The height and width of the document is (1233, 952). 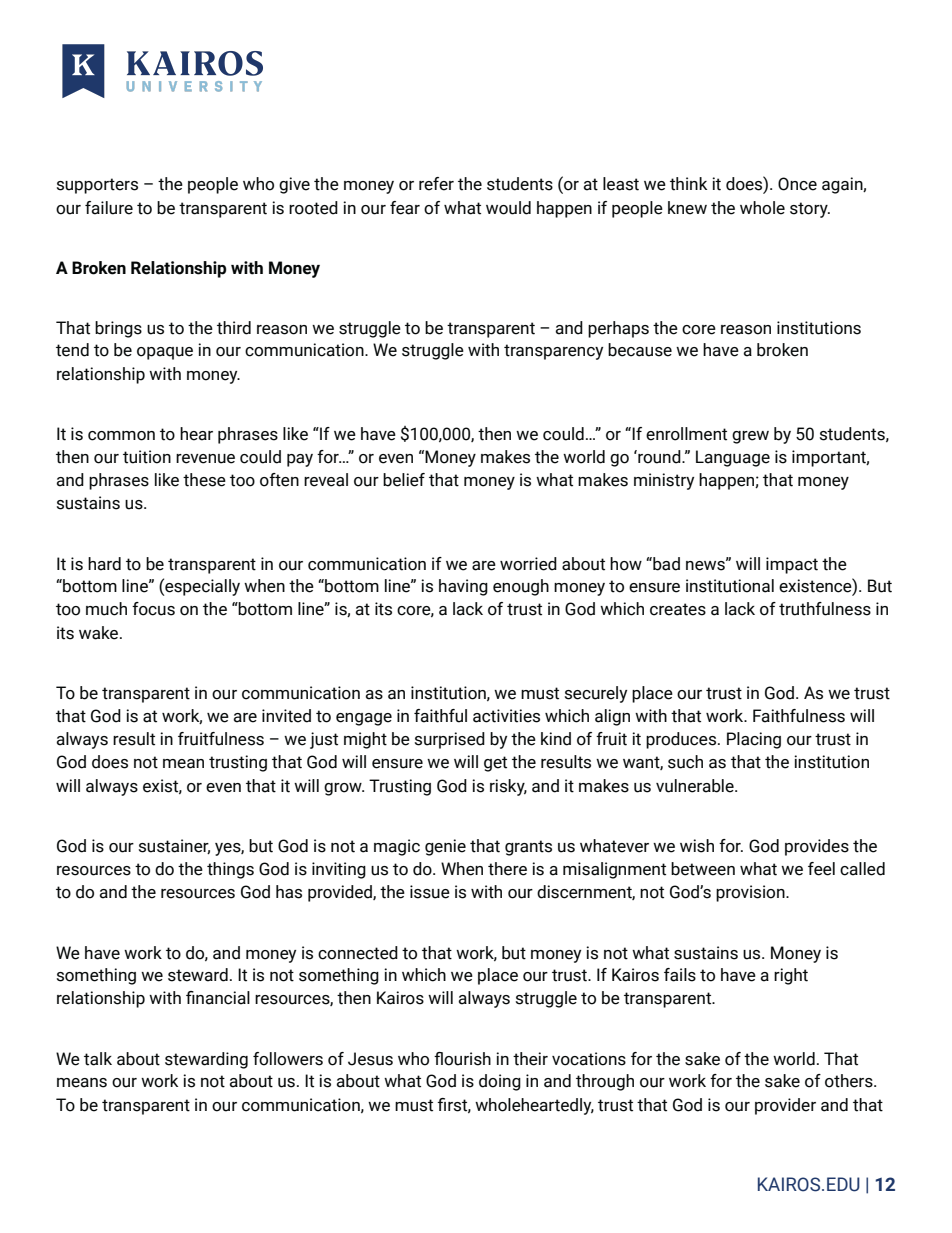 What do you see at coordinates (104, 564) in the document?
I see `hard` at bounding box center [104, 564].
